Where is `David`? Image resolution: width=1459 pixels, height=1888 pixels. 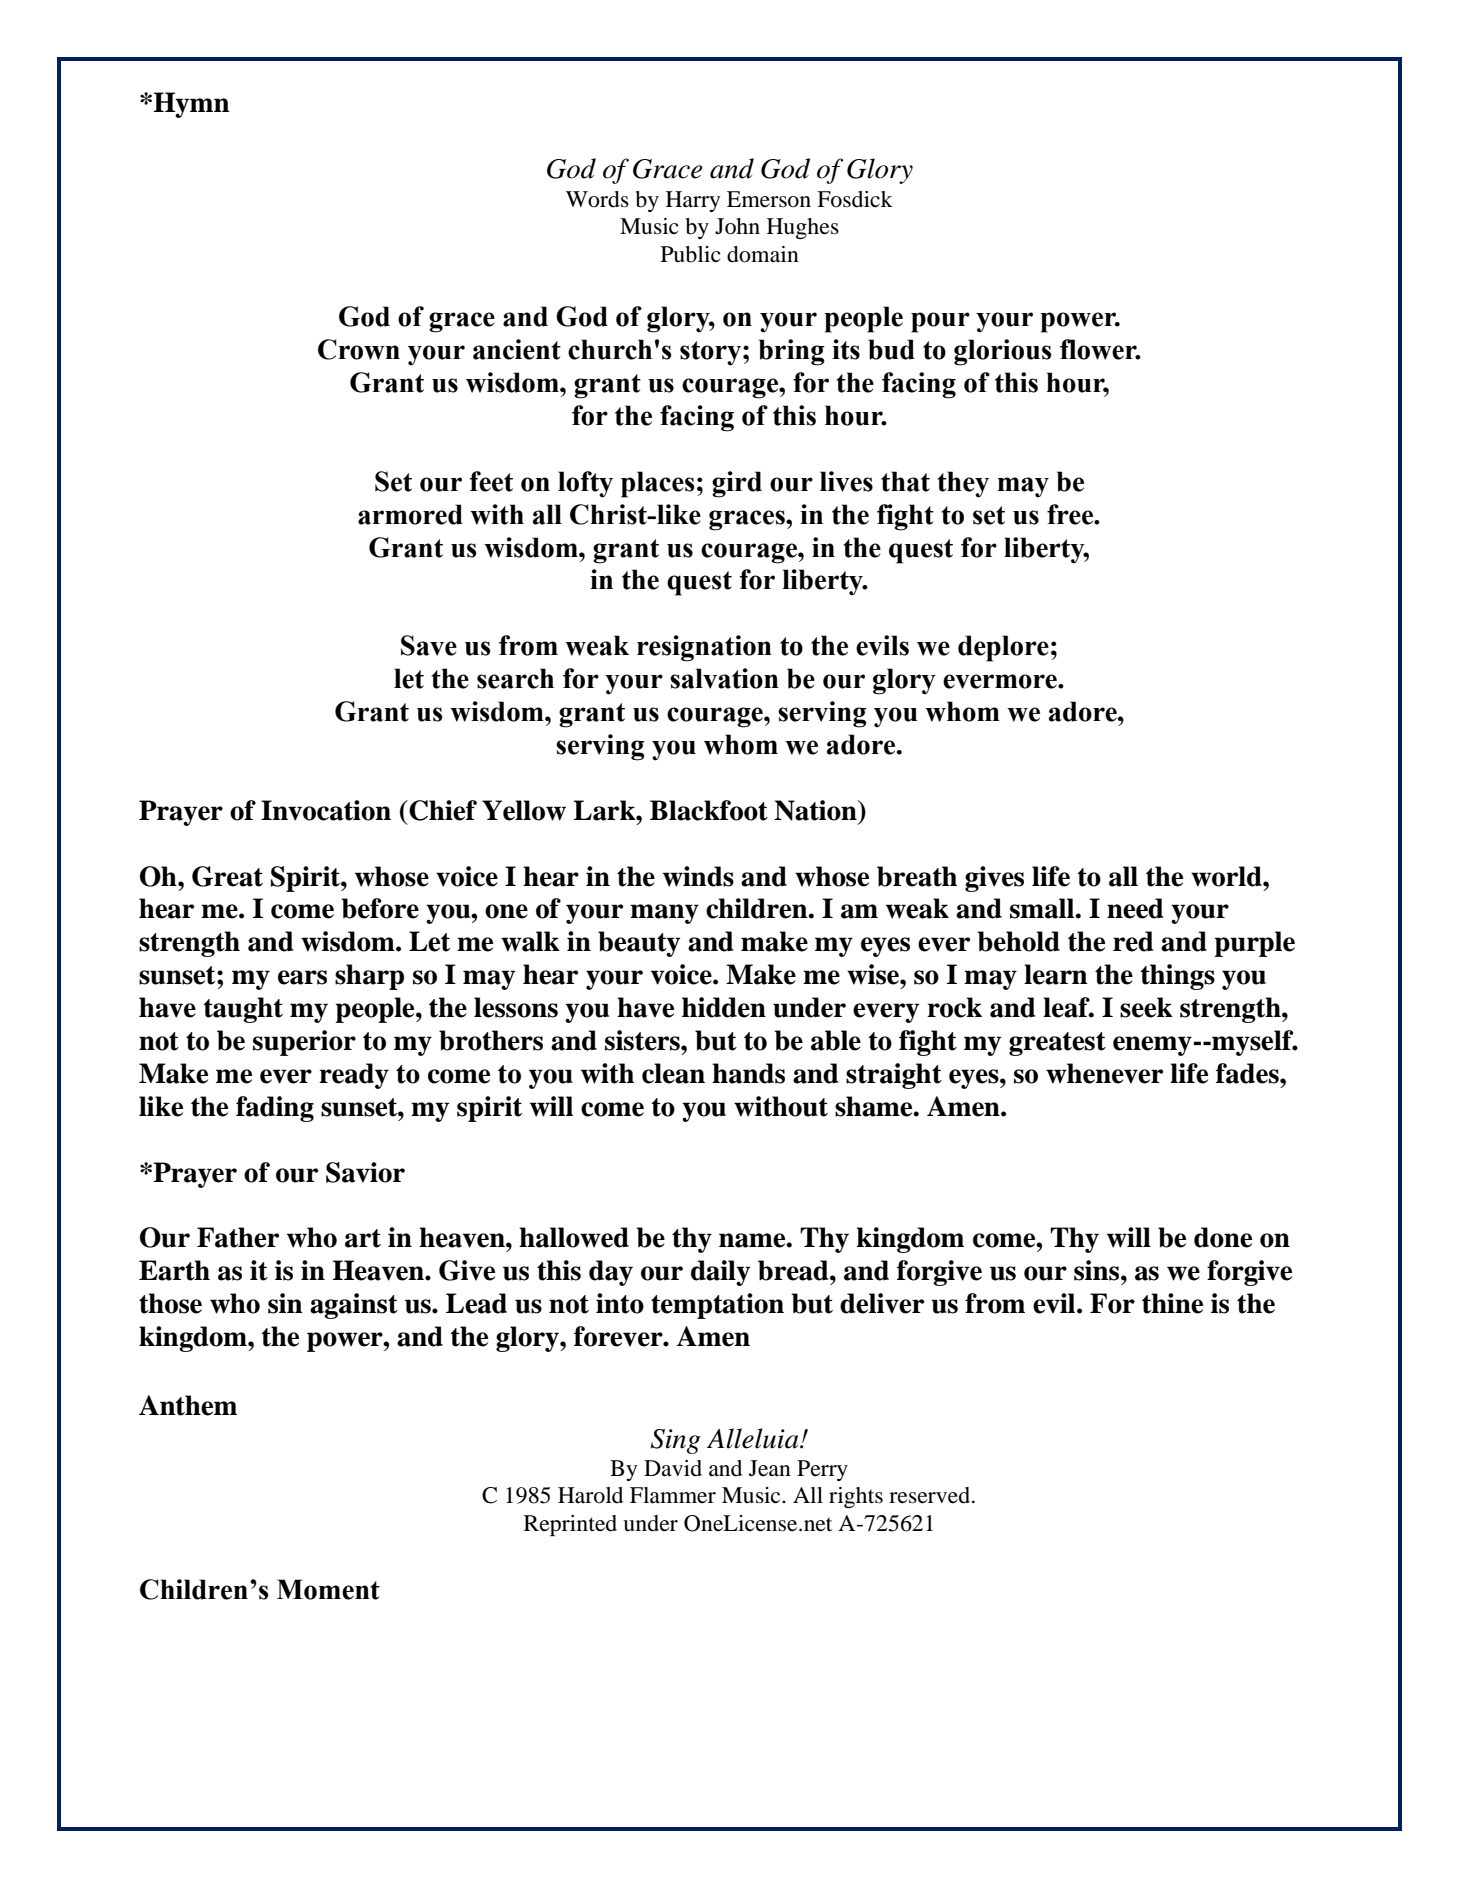
David is located at coordinates (673, 1468).
